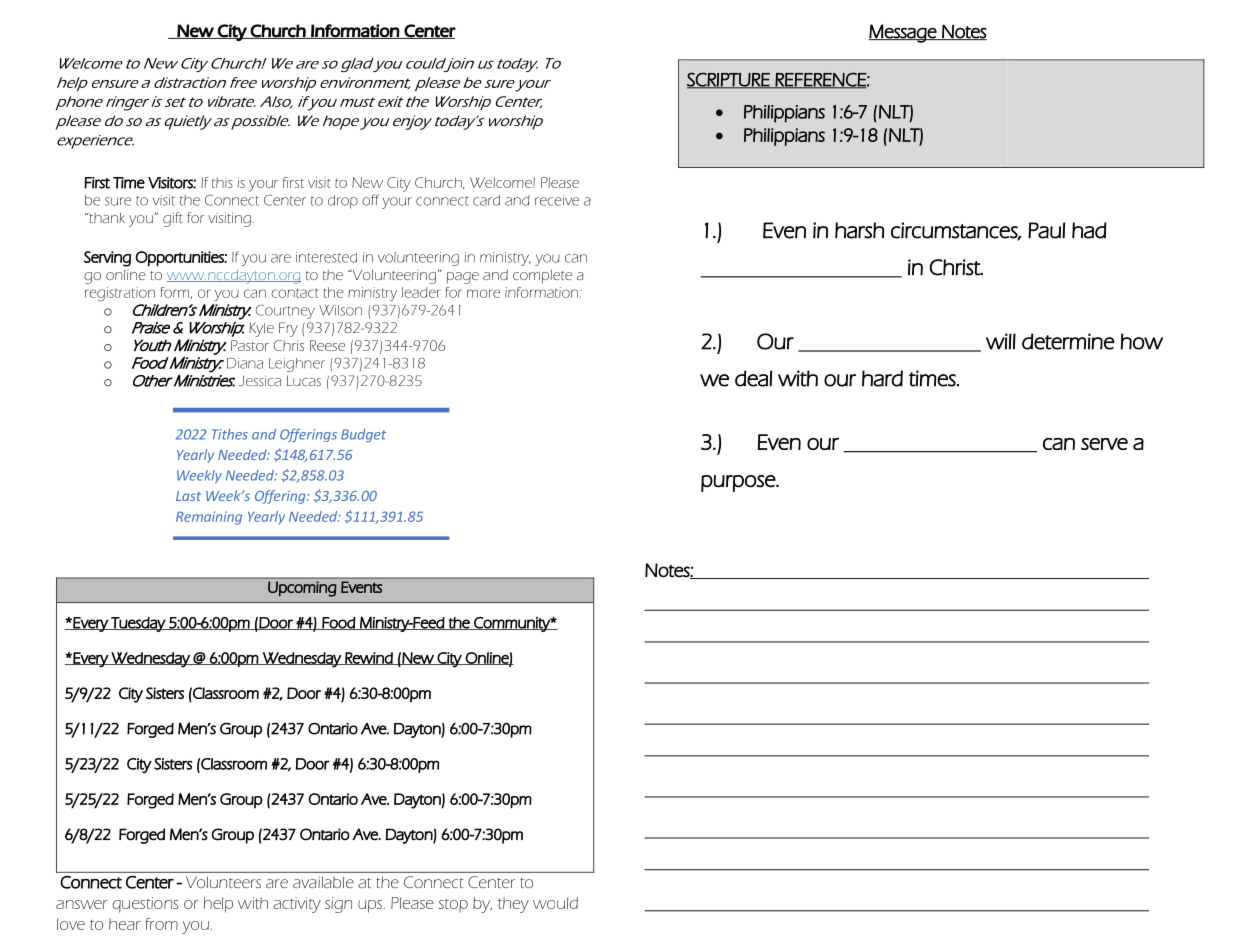 This screenshot has height=952, width=1233. I want to click on serve, so click(1104, 444).
